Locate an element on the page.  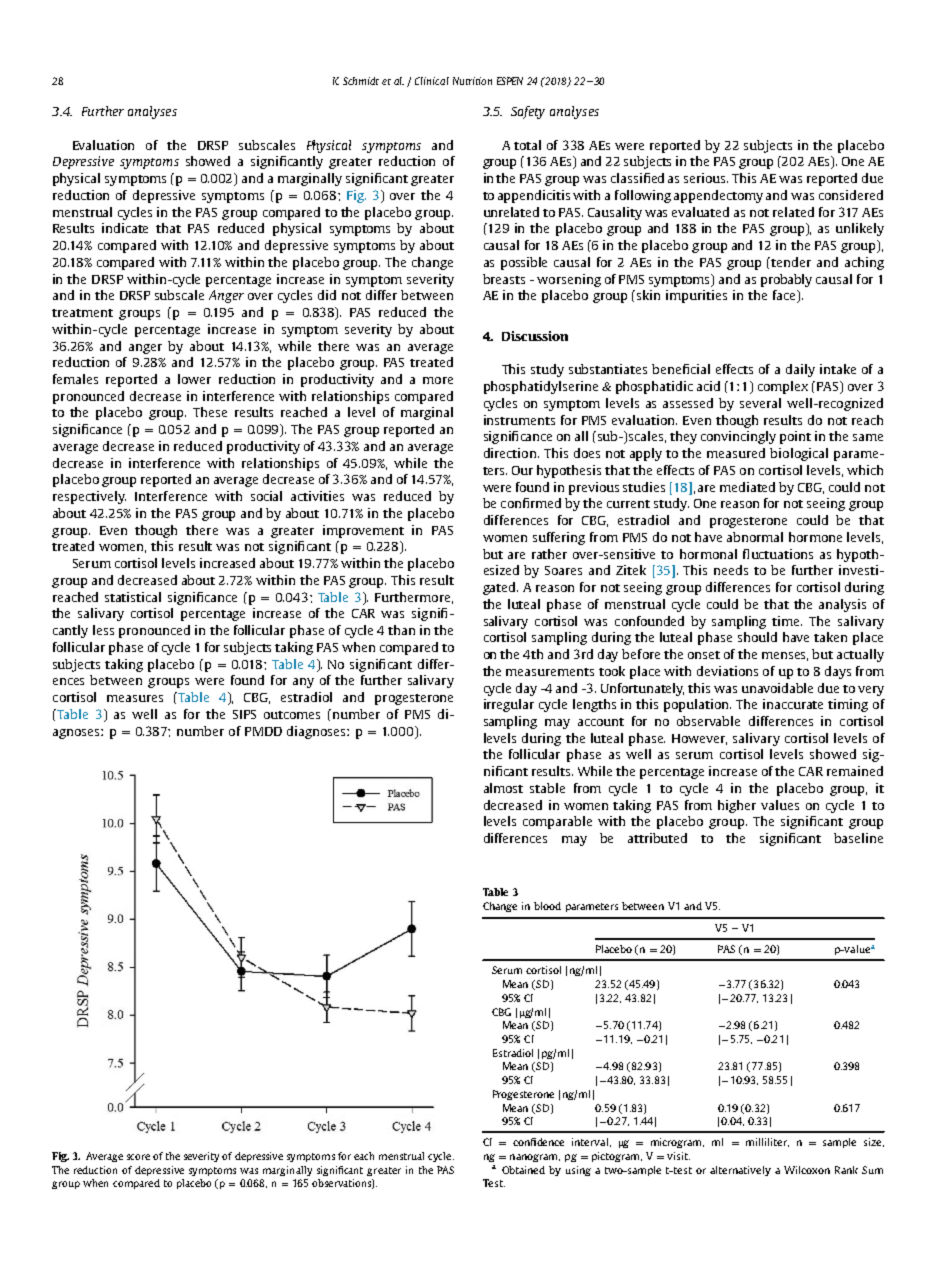
PMDD is located at coordinates (263, 731).
